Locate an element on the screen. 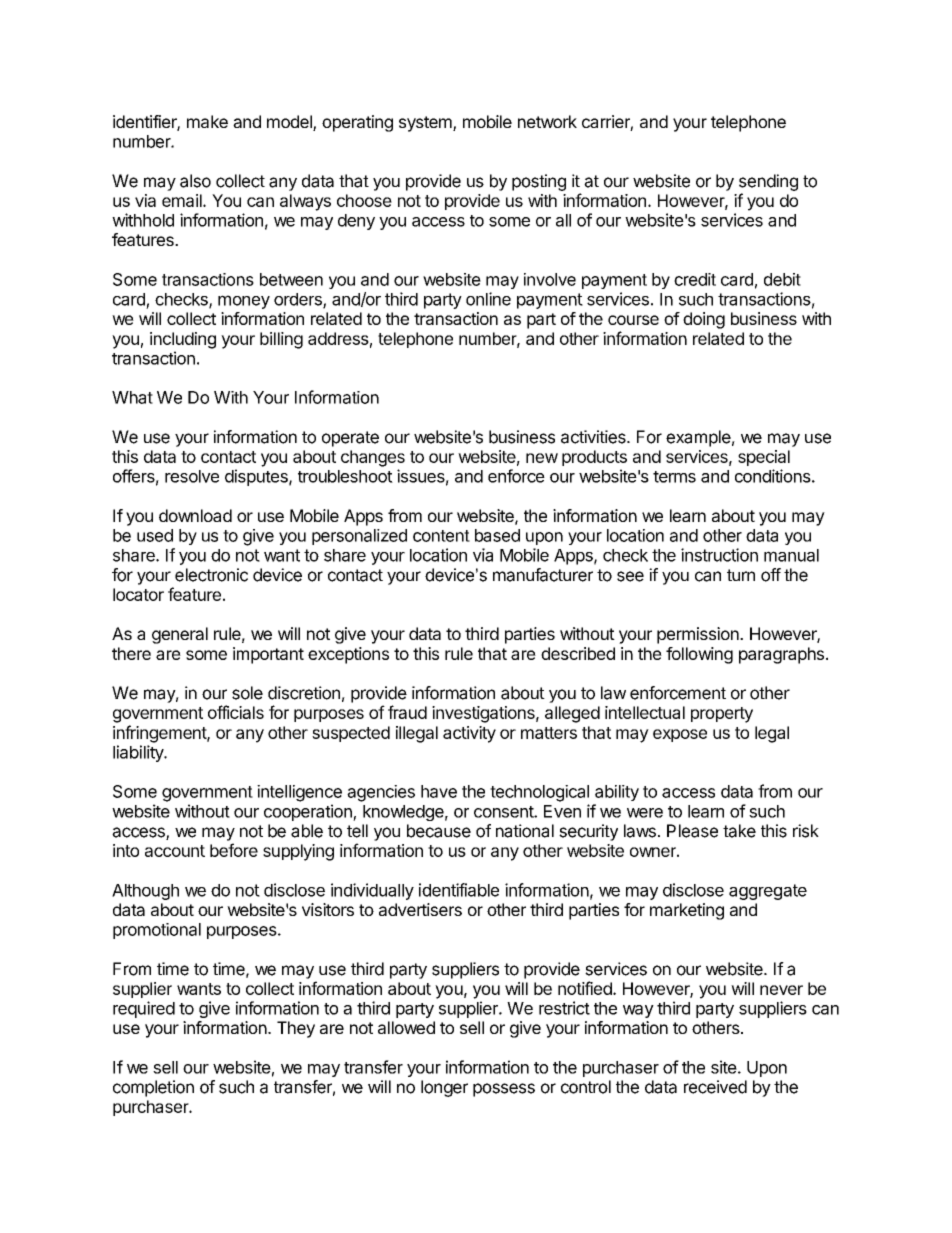 Image resolution: width=952 pixels, height=1233 pixels. electronic is located at coordinates (211, 575).
